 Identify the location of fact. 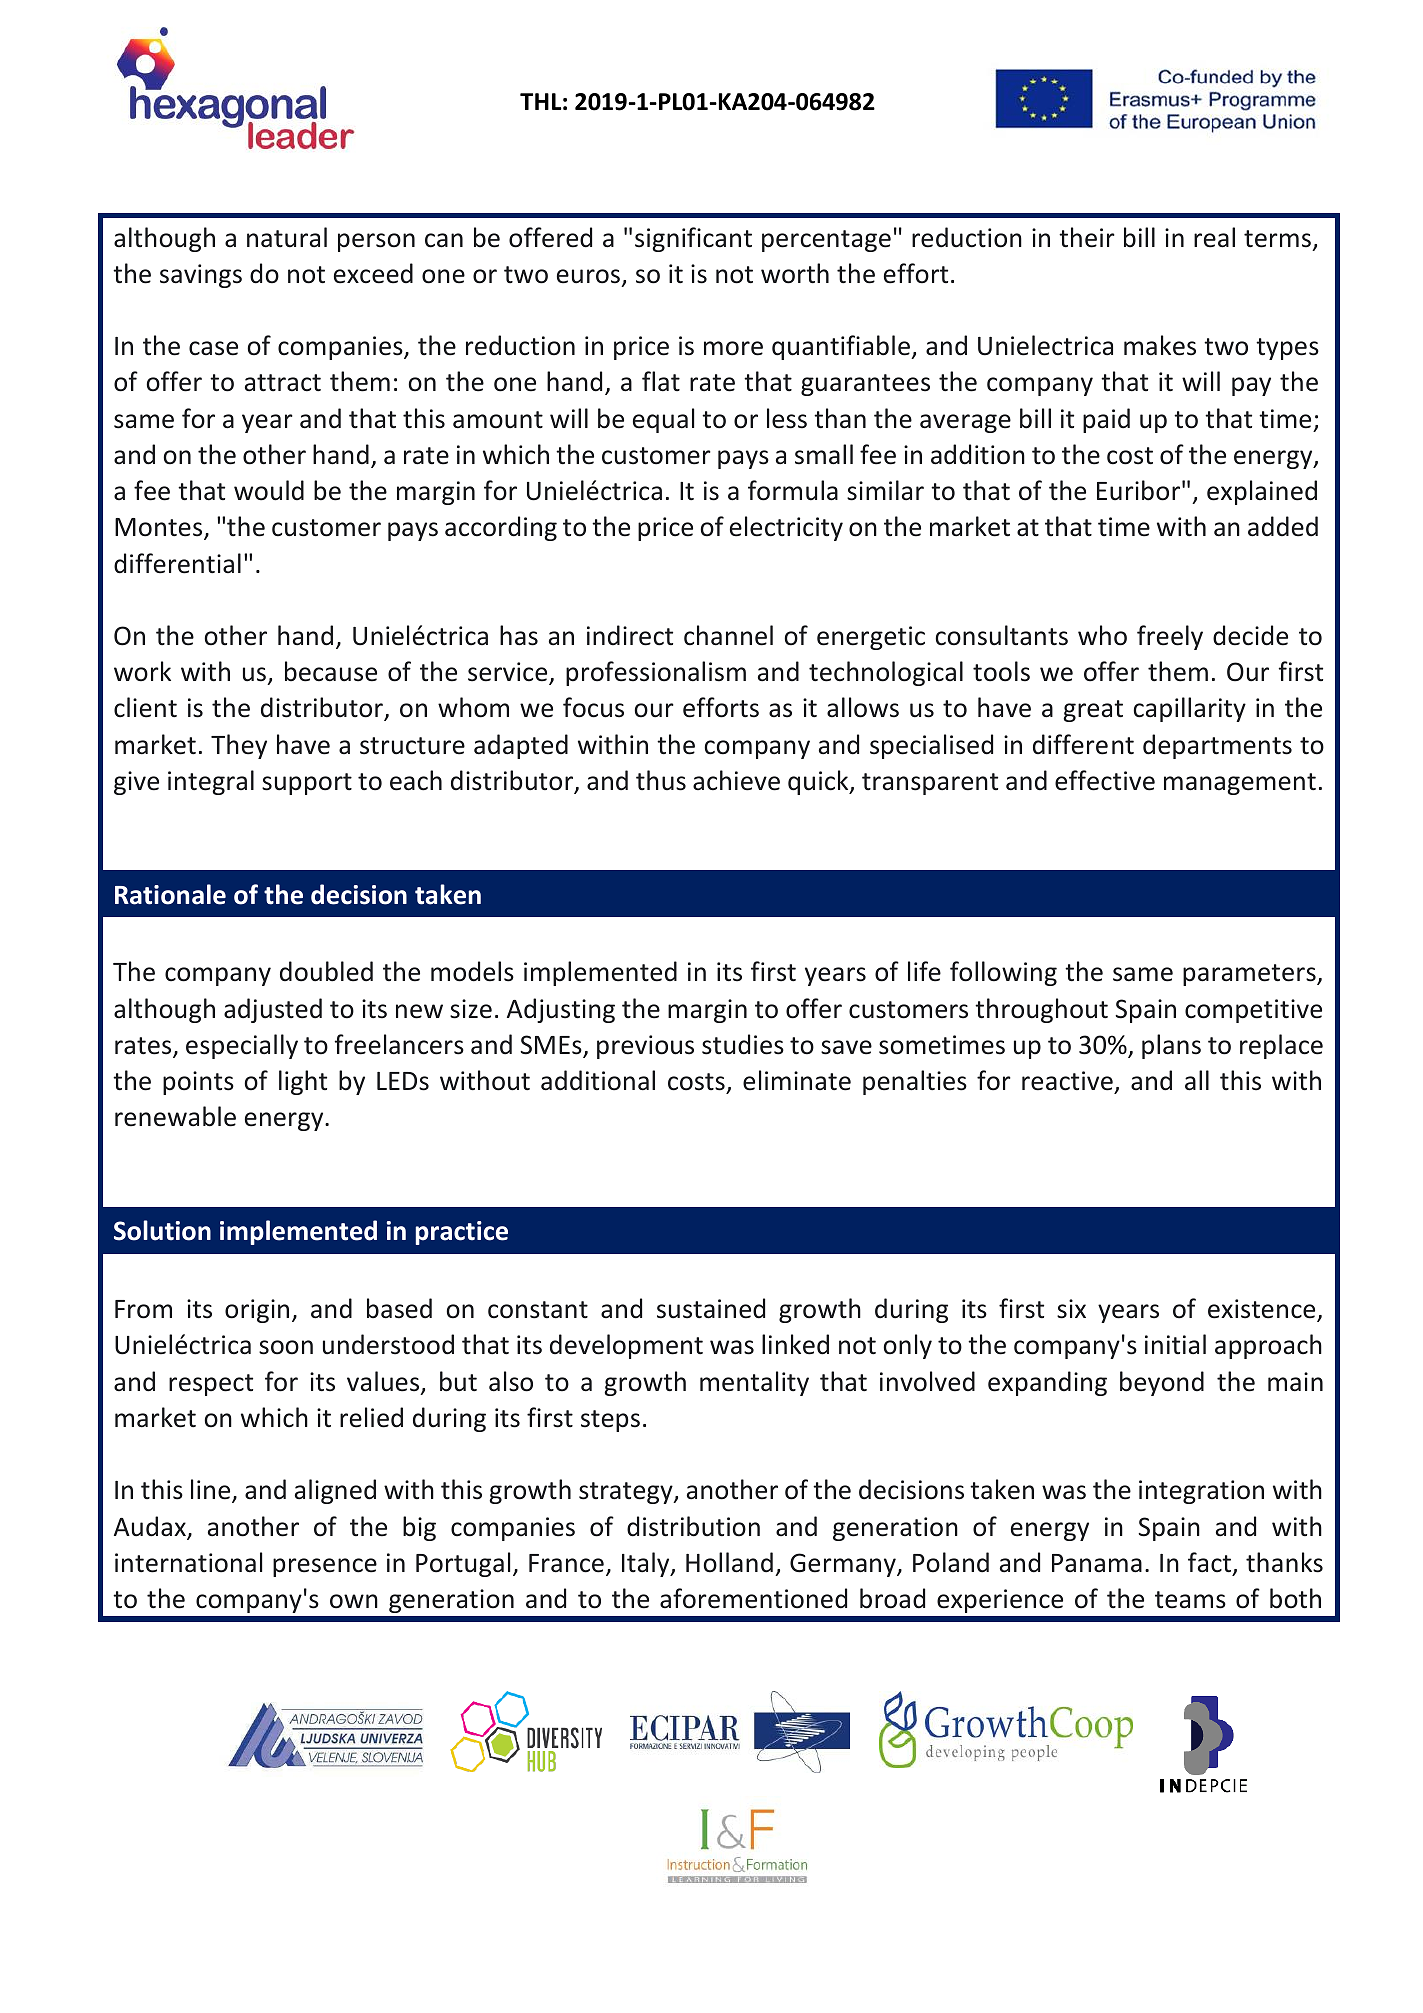
(1211, 1563).
